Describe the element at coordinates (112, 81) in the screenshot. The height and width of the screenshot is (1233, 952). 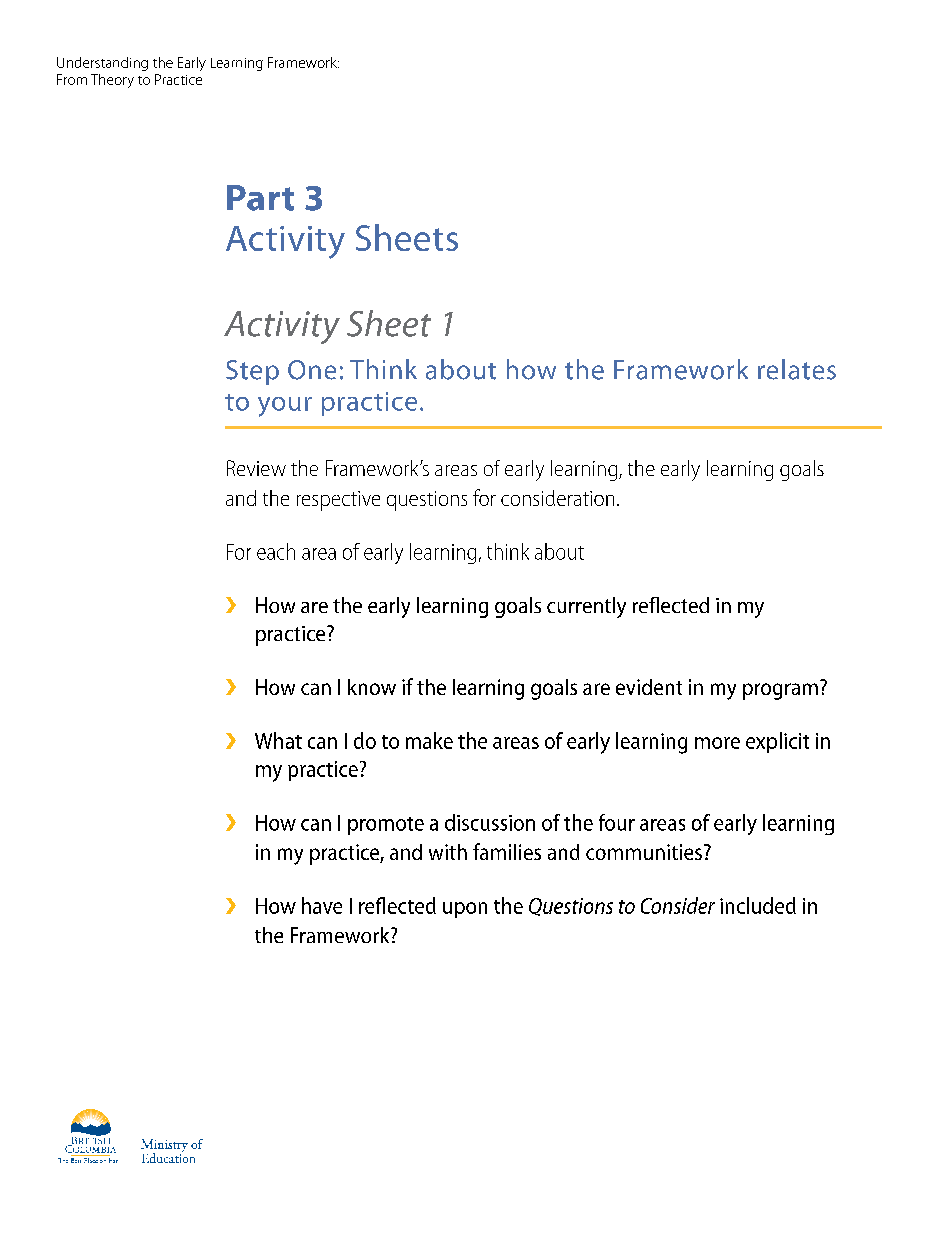
I see `Theory` at that location.
